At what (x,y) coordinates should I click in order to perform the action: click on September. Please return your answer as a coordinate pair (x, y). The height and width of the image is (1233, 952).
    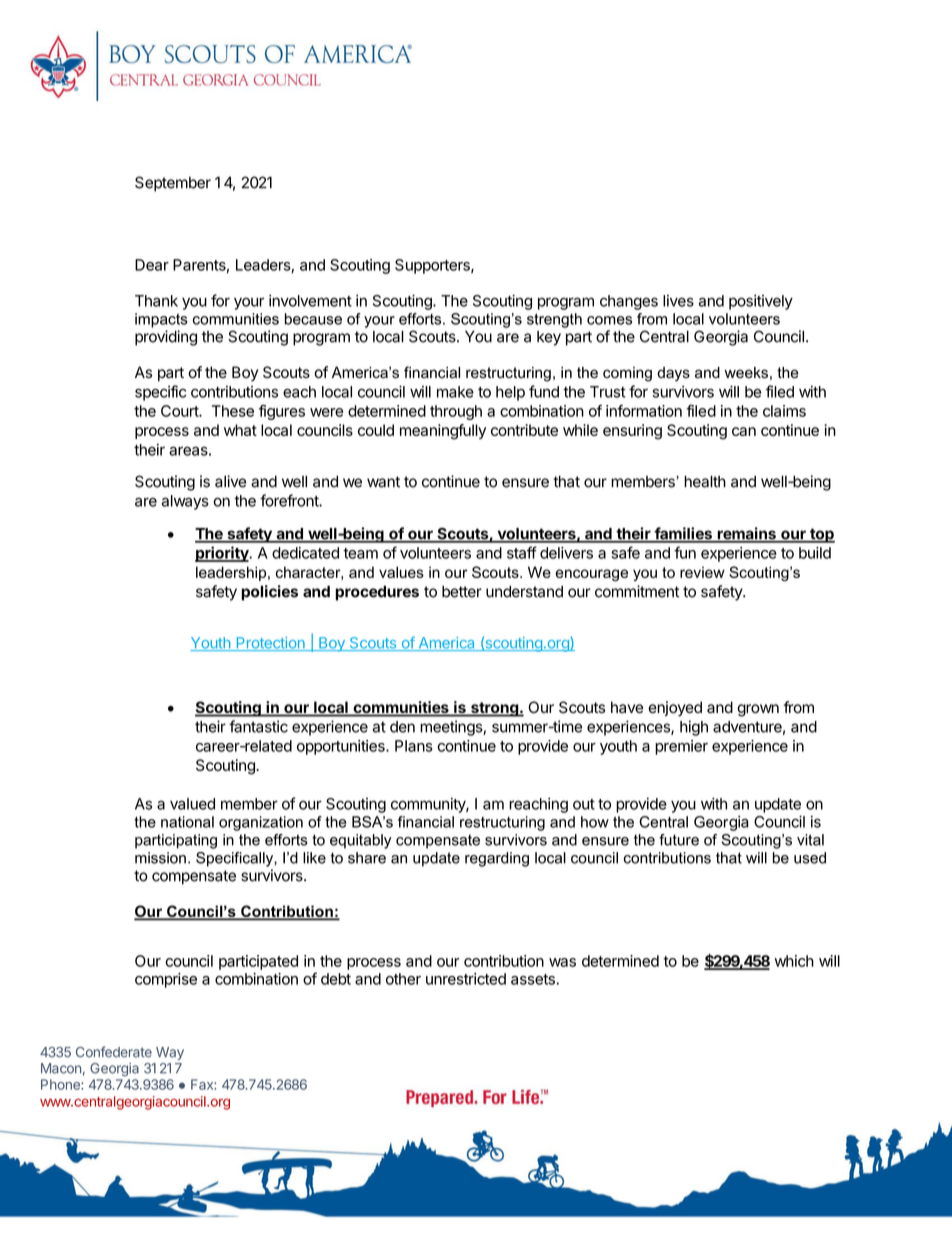
    Looking at the image, I should click on (173, 184).
